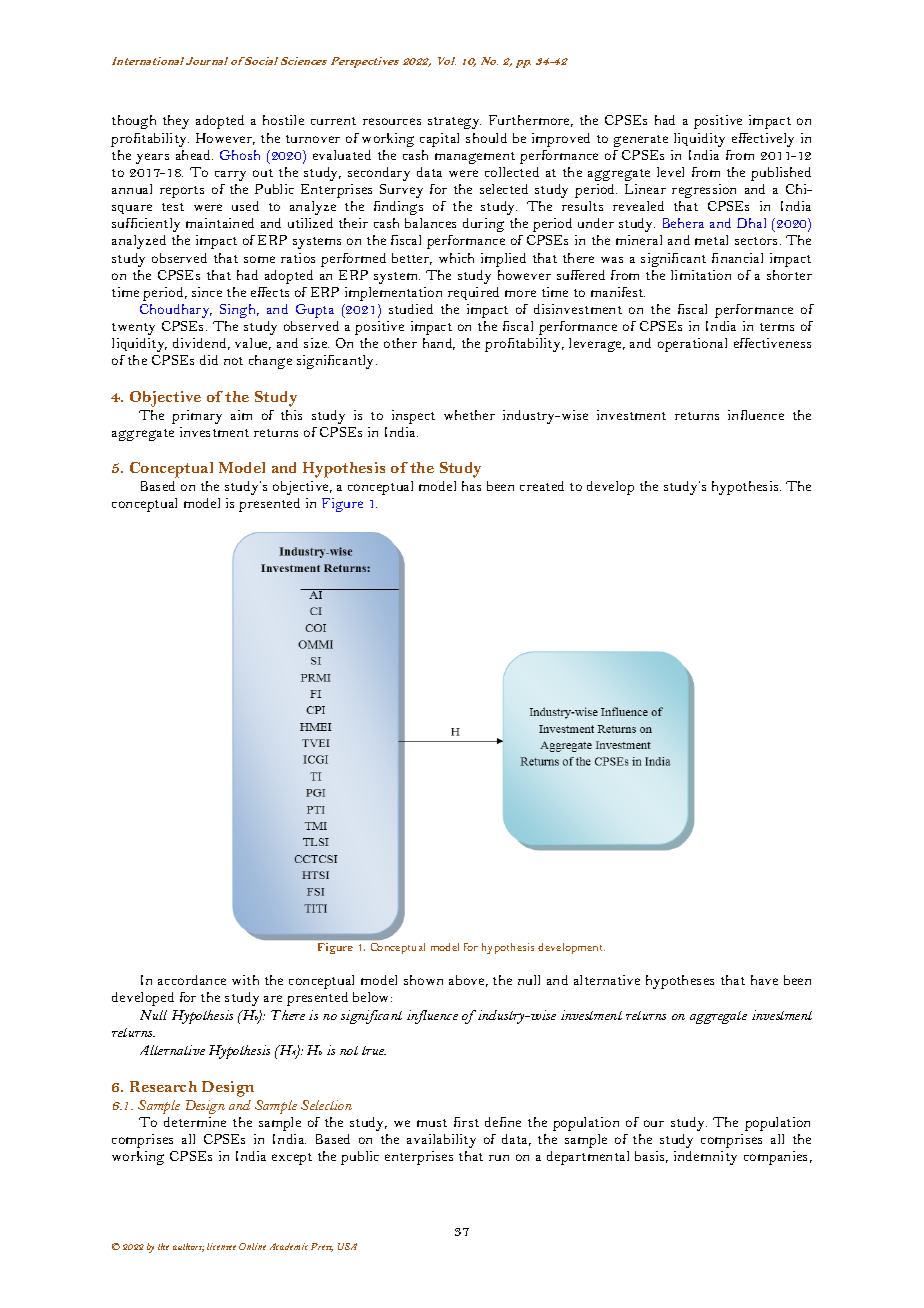 The width and height of the image is (924, 1308). I want to click on hypotheses, so click(680, 982).
